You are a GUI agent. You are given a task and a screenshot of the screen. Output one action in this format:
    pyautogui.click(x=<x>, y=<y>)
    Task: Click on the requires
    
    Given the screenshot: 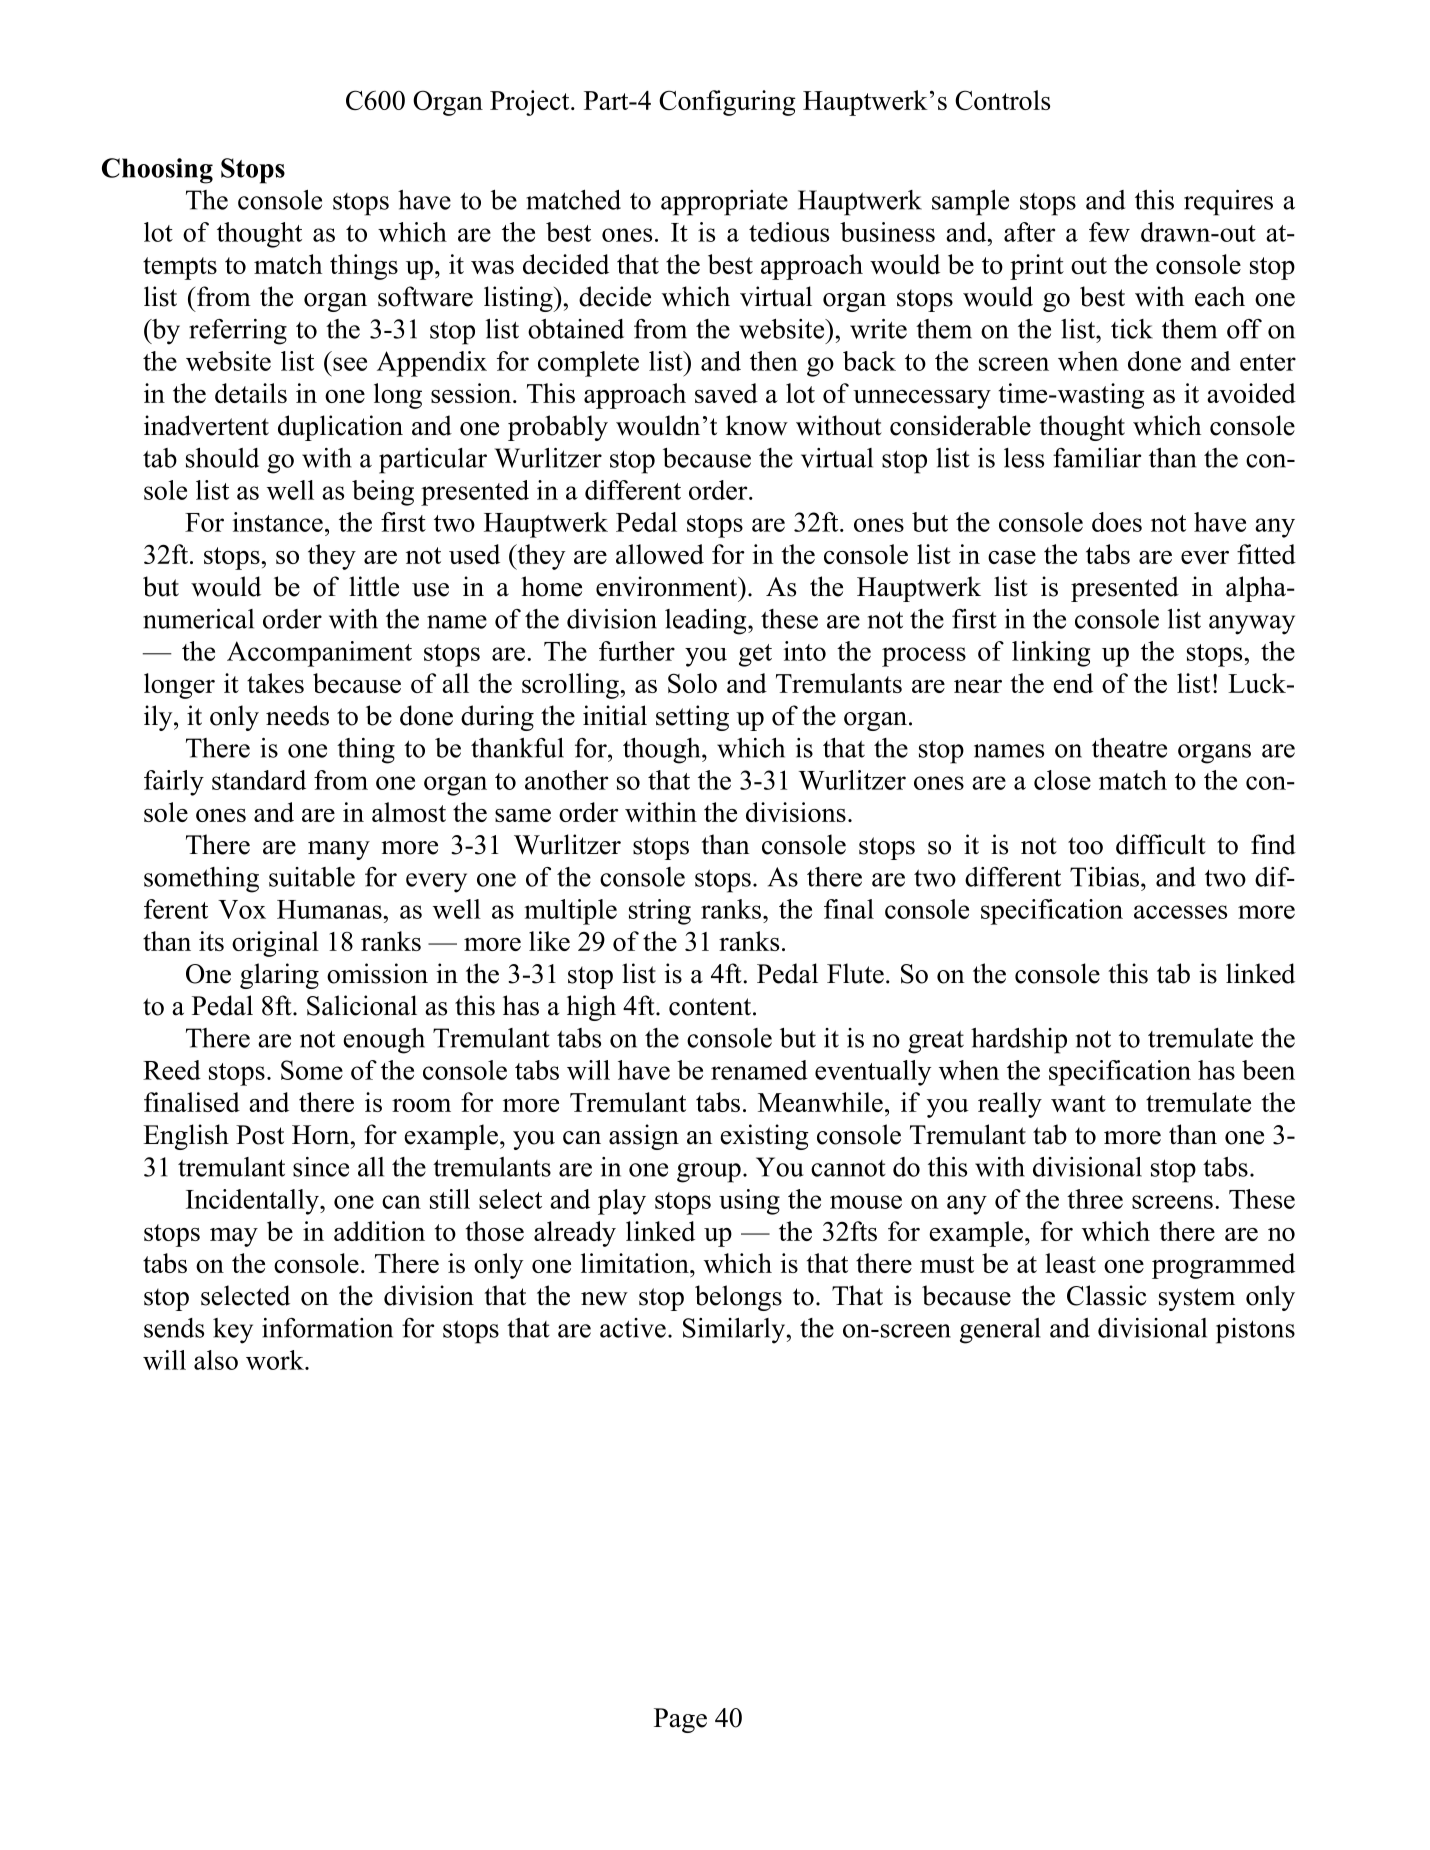 What is the action you would take?
    pyautogui.click(x=1228, y=203)
